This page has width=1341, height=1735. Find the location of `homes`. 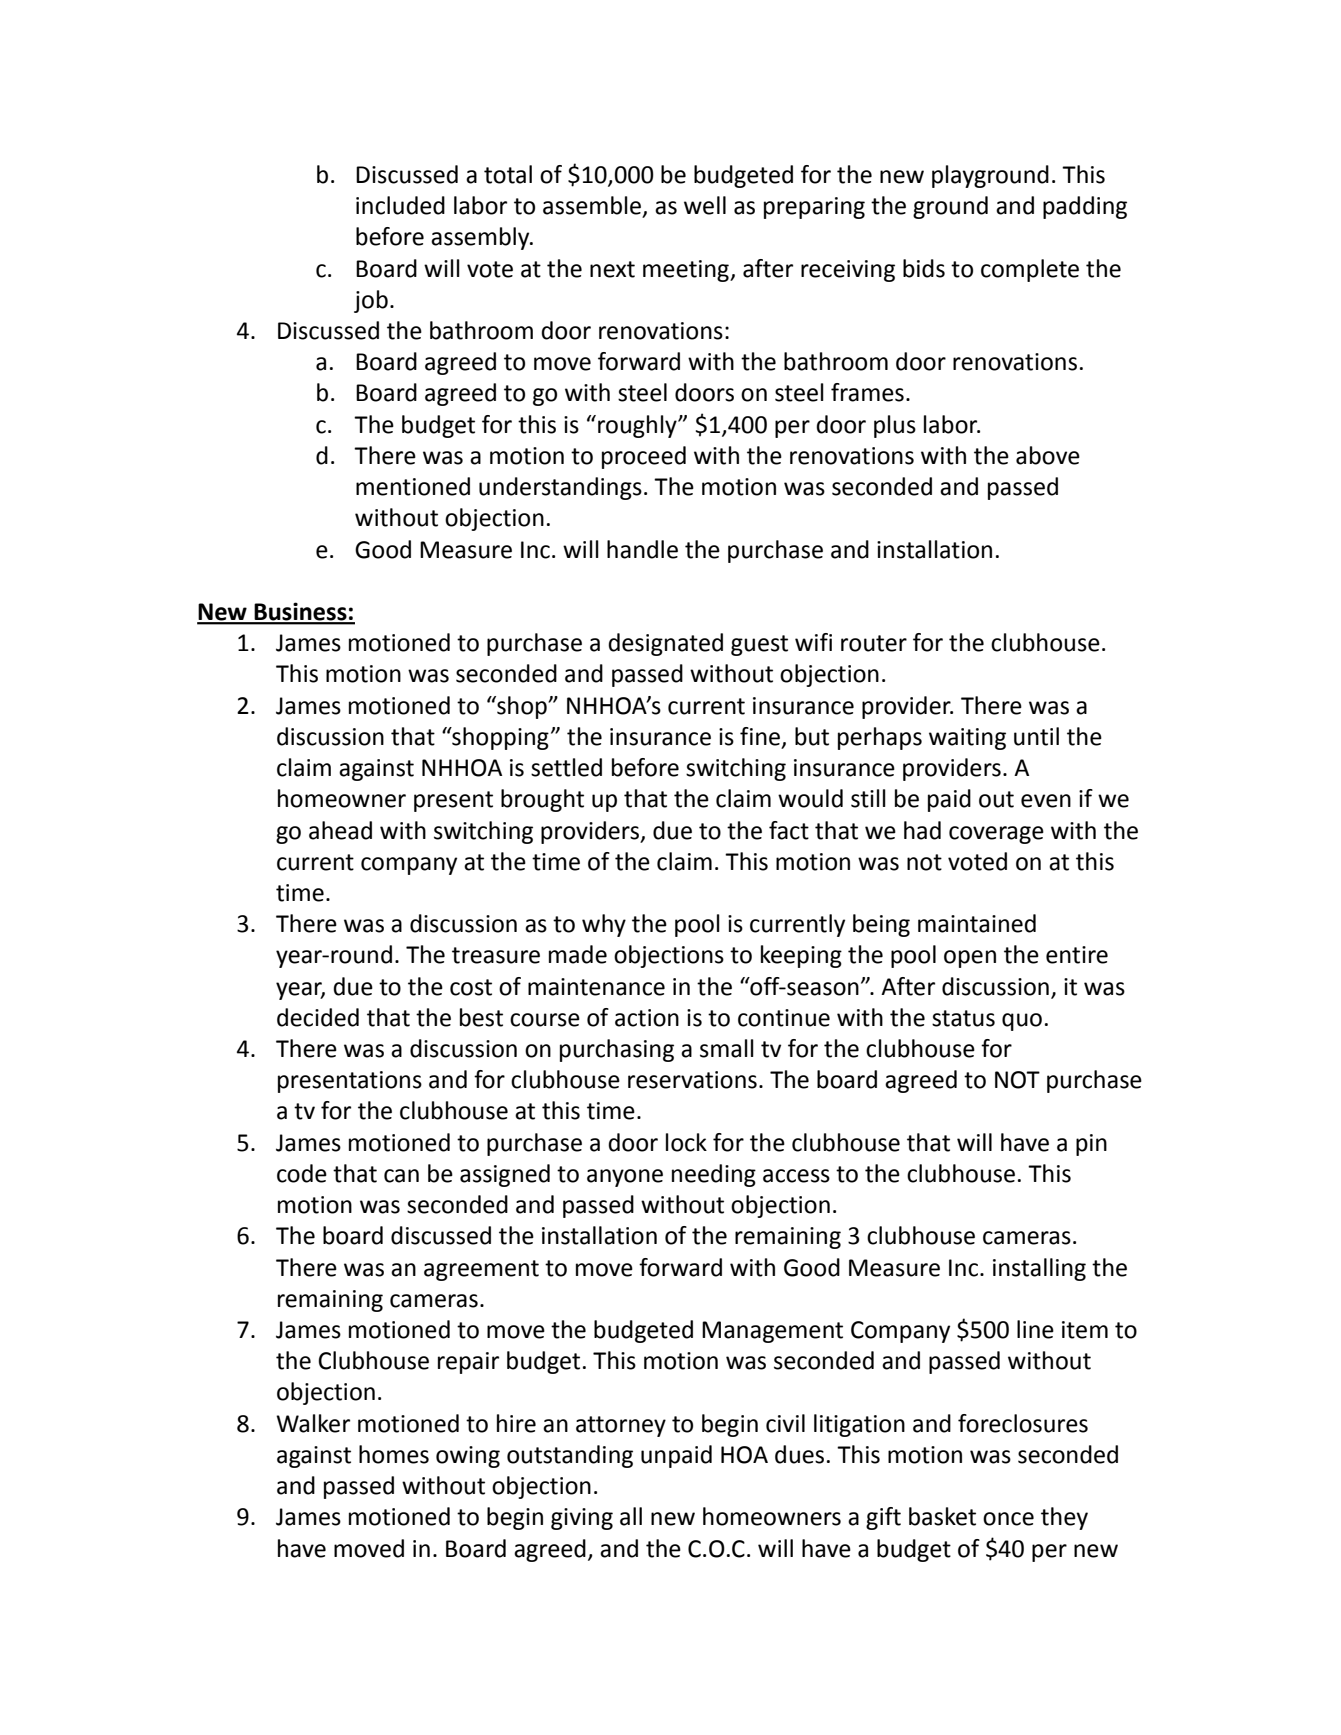

homes is located at coordinates (394, 1454).
